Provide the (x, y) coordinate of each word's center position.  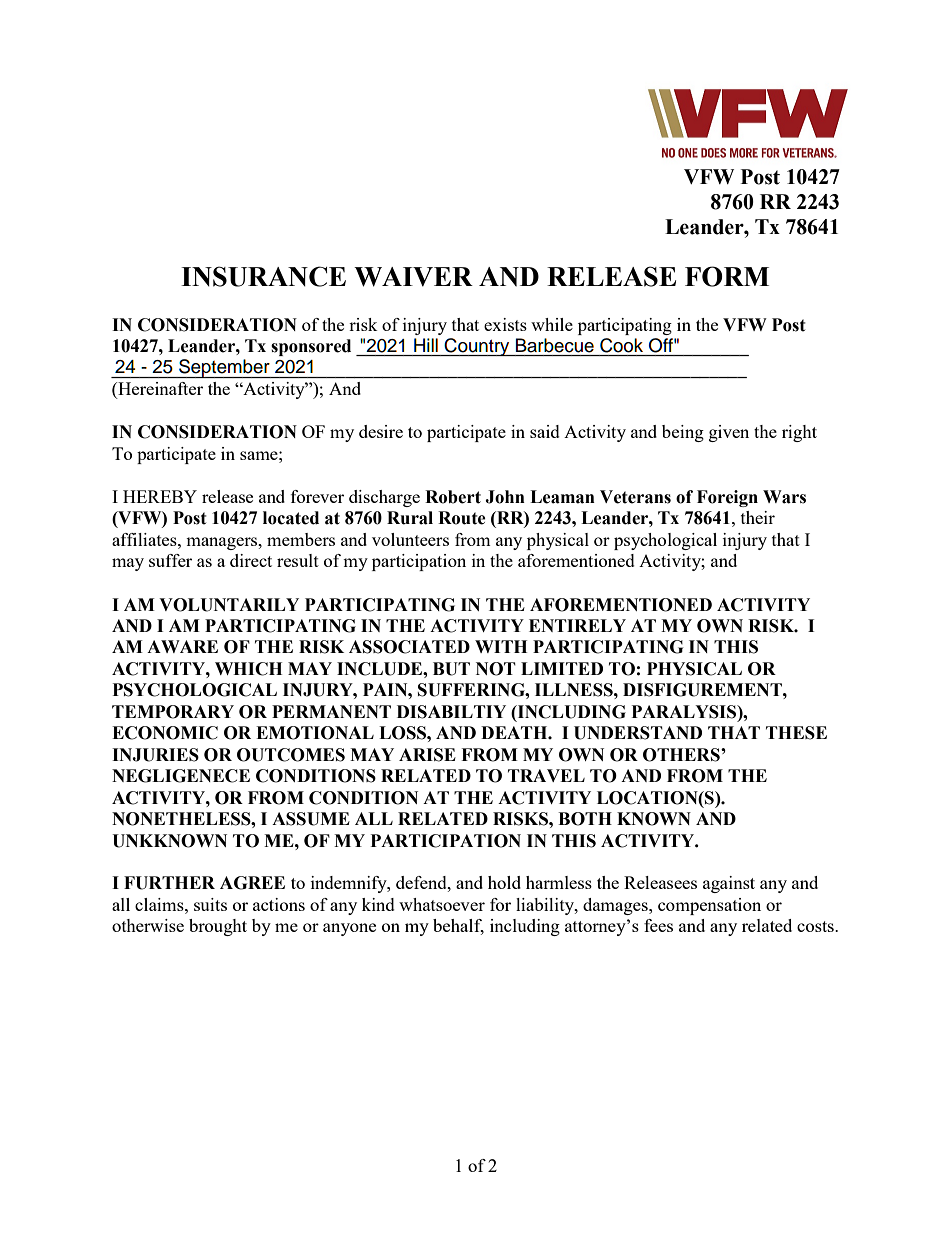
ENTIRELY (577, 625)
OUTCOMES (291, 755)
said (545, 431)
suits (210, 904)
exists (505, 324)
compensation (709, 906)
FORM (727, 276)
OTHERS (682, 755)
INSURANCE (263, 276)
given (729, 433)
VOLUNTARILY (229, 605)
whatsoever (442, 904)
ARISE (427, 755)
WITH (501, 646)
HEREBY (160, 496)
